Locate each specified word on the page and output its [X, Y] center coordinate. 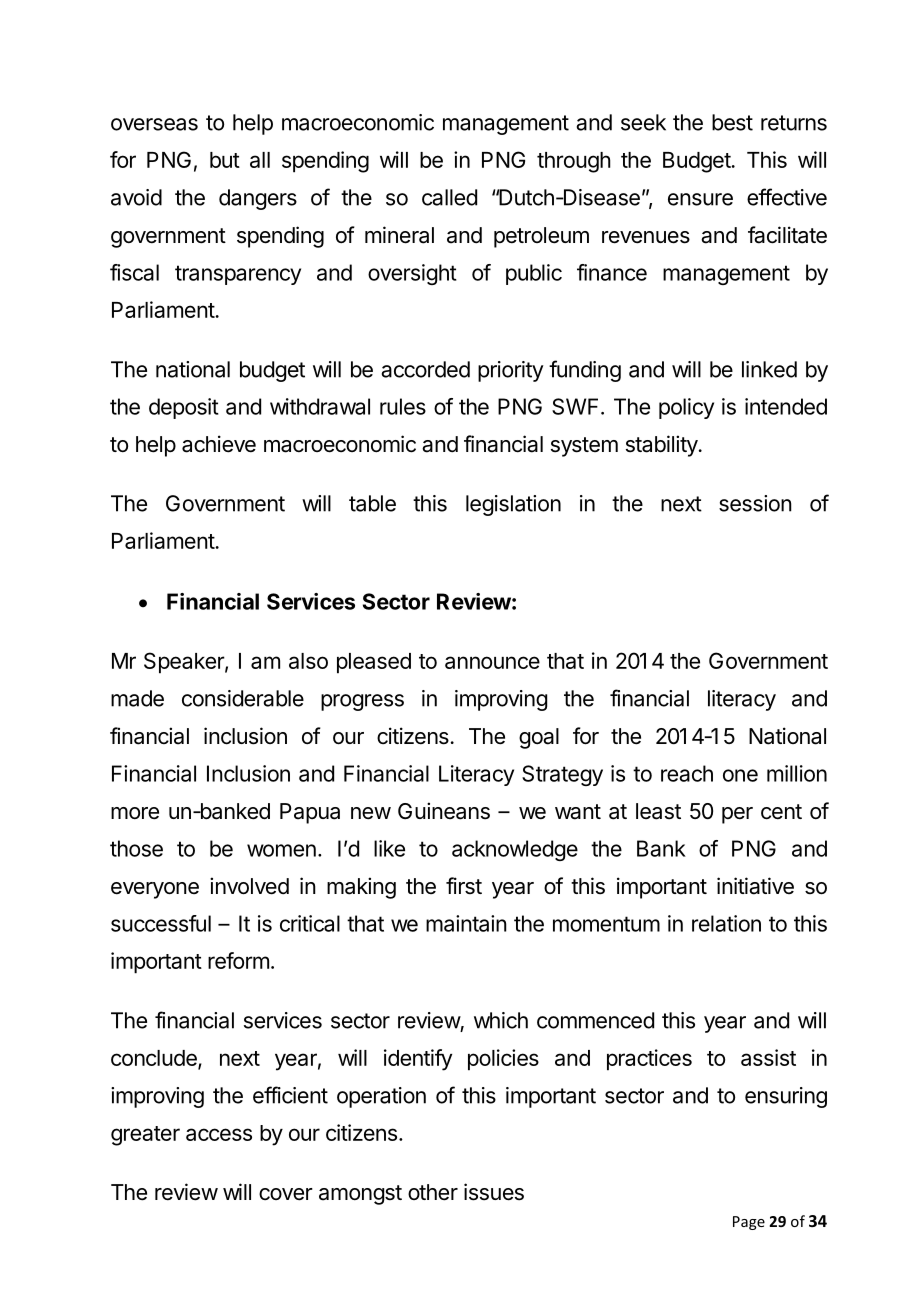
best [732, 122]
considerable [243, 698]
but [225, 160]
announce [492, 662]
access [219, 1134]
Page [749, 1223]
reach [687, 773]
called [449, 197]
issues [494, 1192]
